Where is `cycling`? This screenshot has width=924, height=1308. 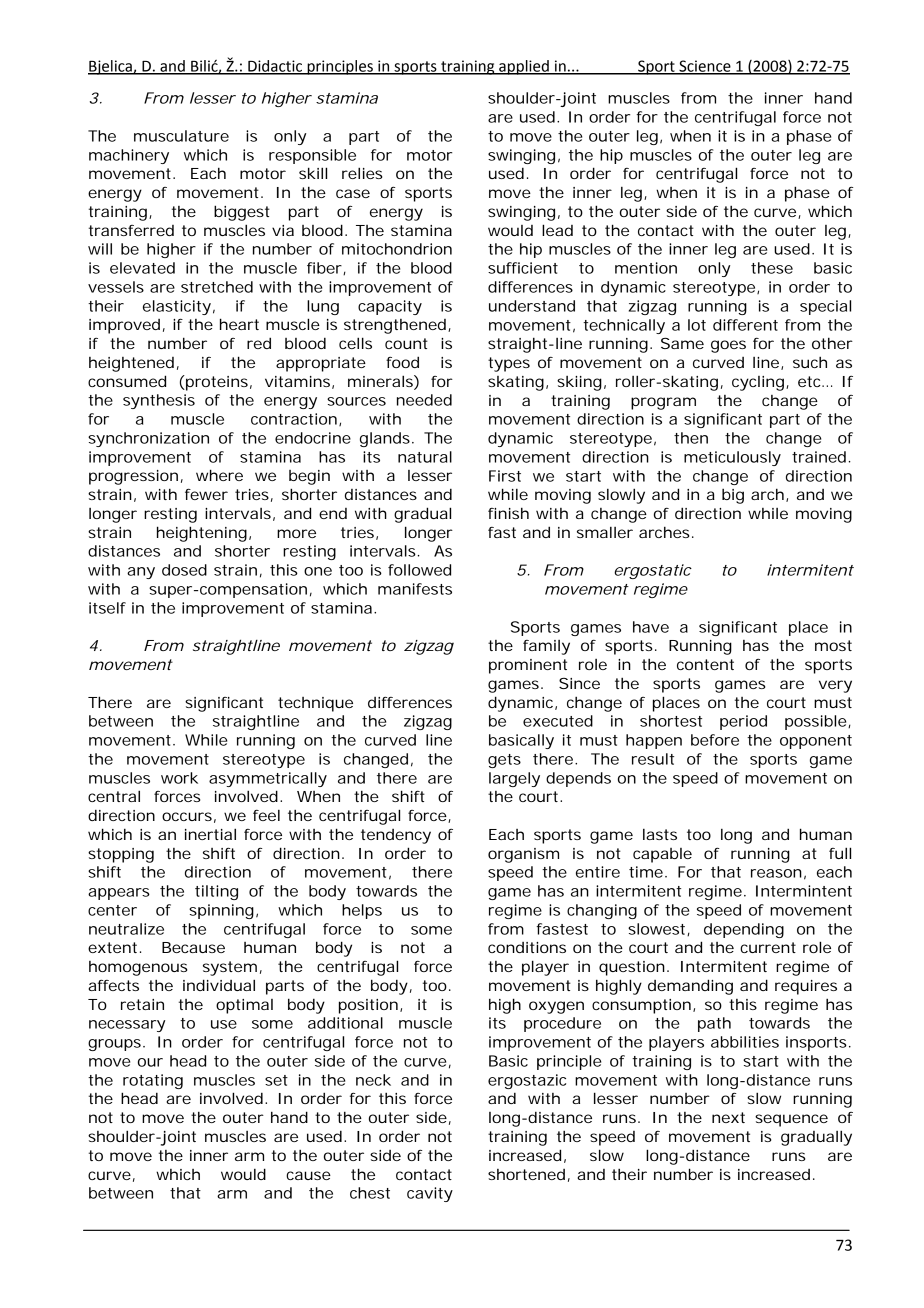
cycling is located at coordinates (758, 383).
